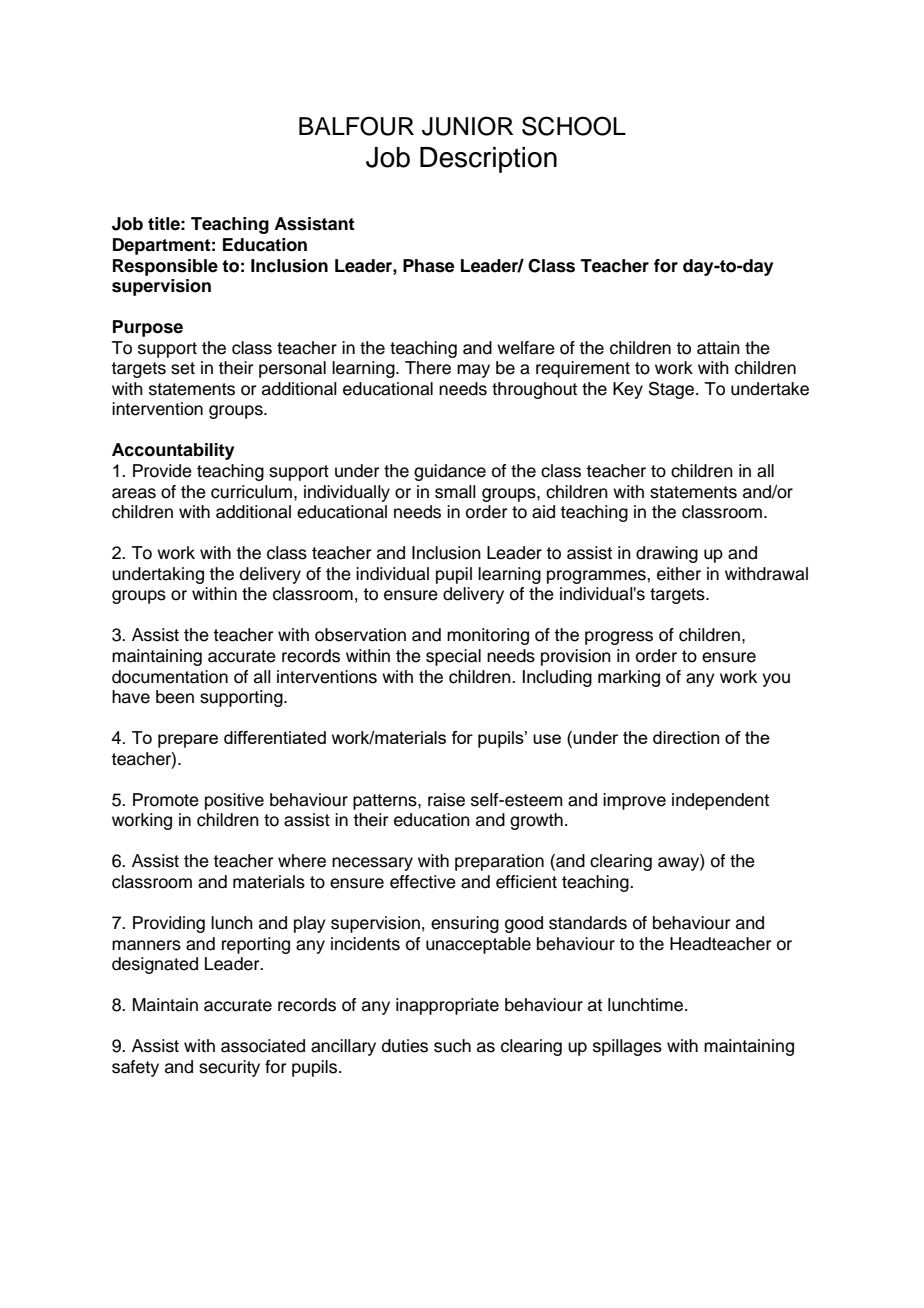  What do you see at coordinates (356, 126) in the page?
I see `BALFOUR` at bounding box center [356, 126].
